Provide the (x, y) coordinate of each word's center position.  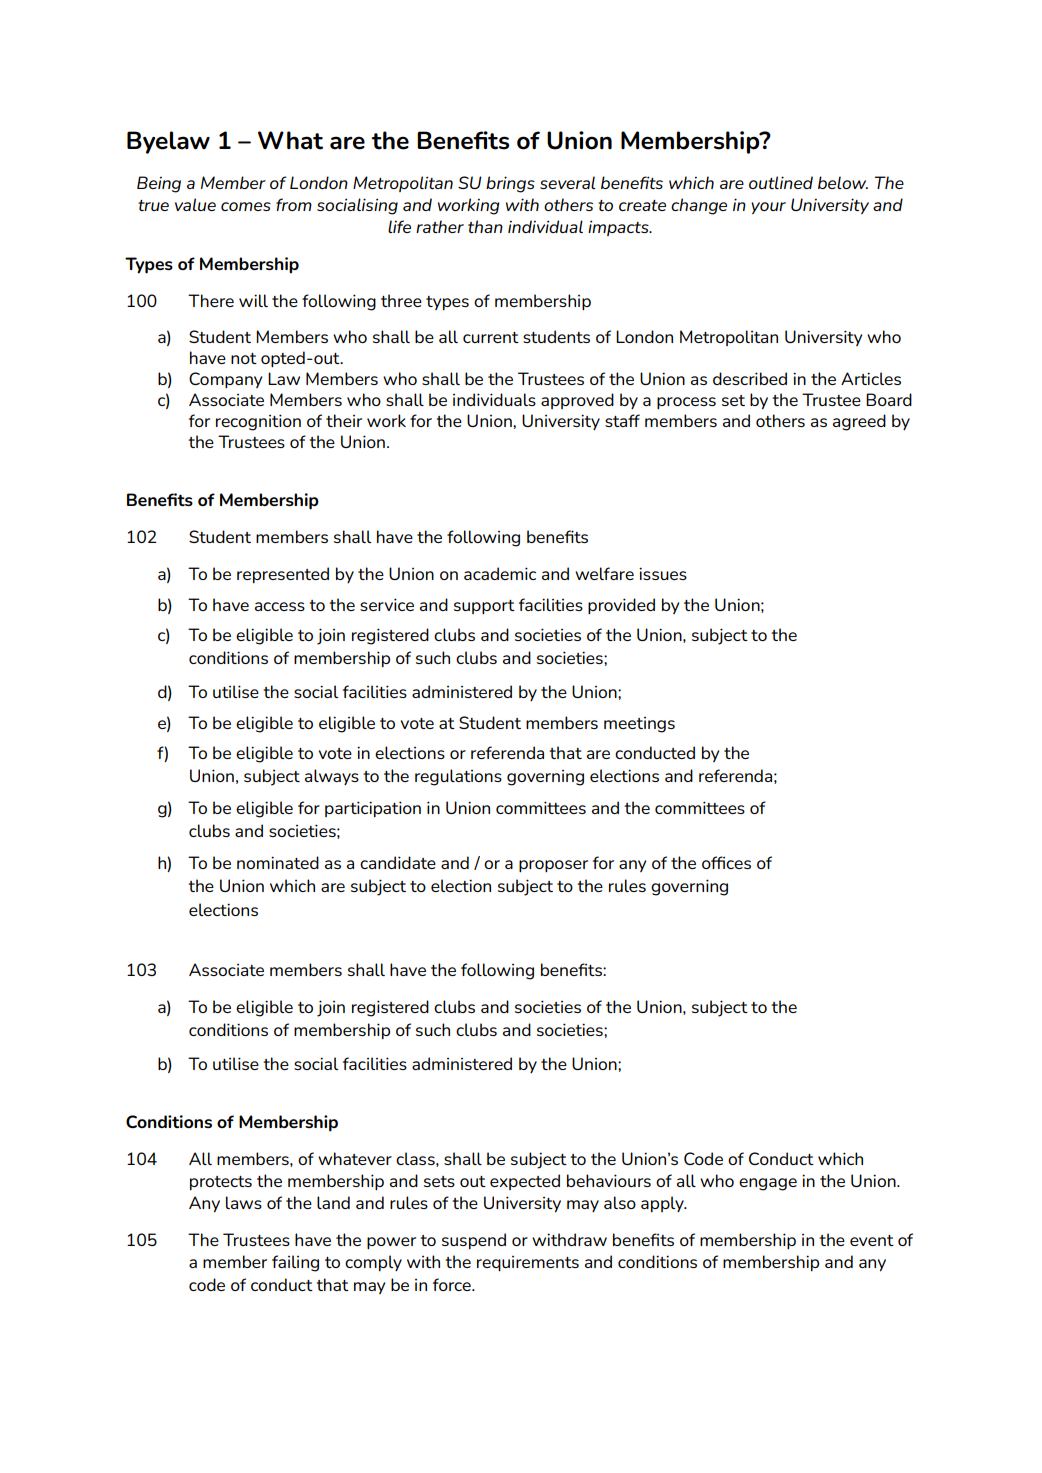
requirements (528, 1264)
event (872, 1240)
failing (295, 1263)
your (768, 208)
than (485, 226)
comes (246, 206)
